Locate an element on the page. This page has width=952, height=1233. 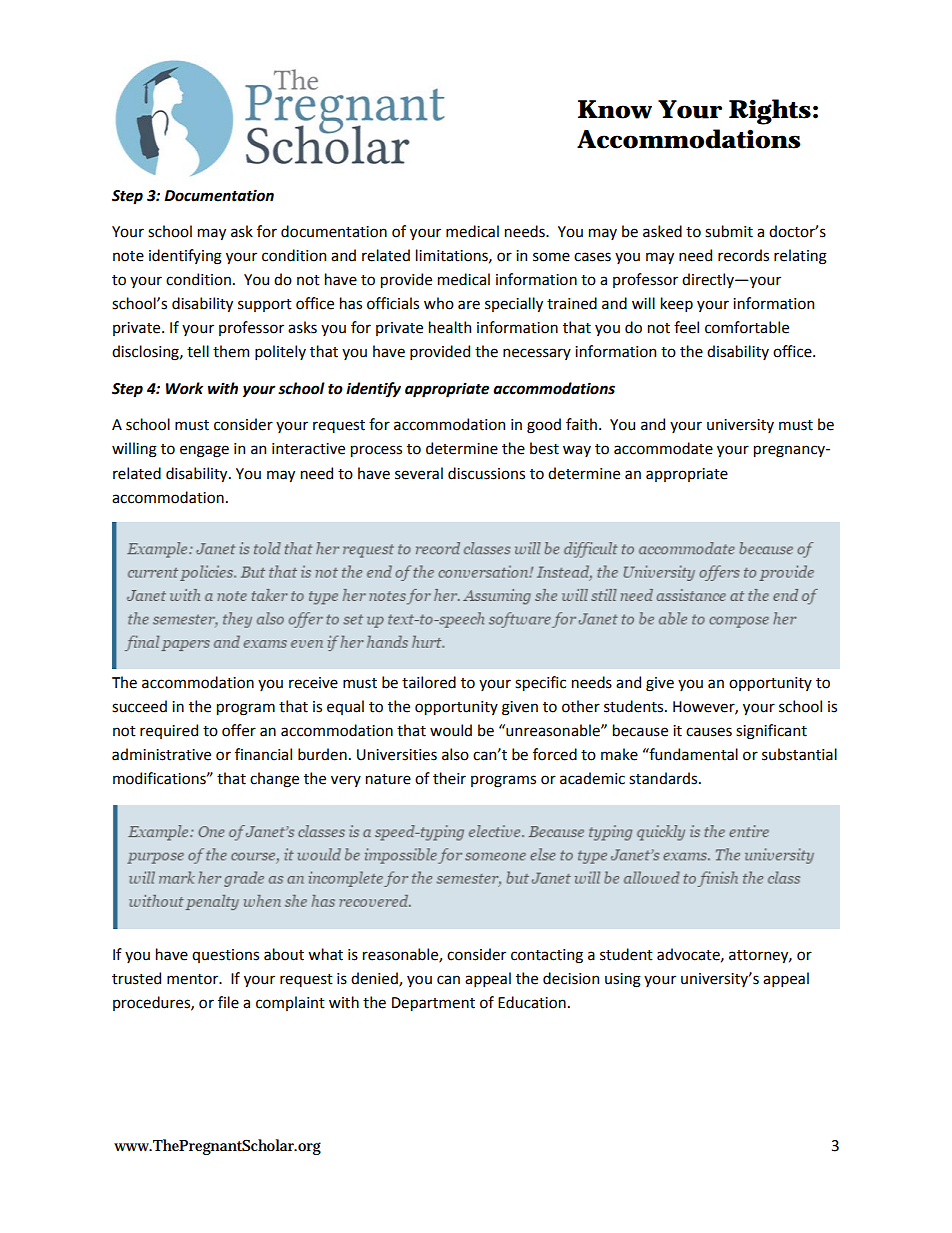
note is located at coordinates (128, 256).
